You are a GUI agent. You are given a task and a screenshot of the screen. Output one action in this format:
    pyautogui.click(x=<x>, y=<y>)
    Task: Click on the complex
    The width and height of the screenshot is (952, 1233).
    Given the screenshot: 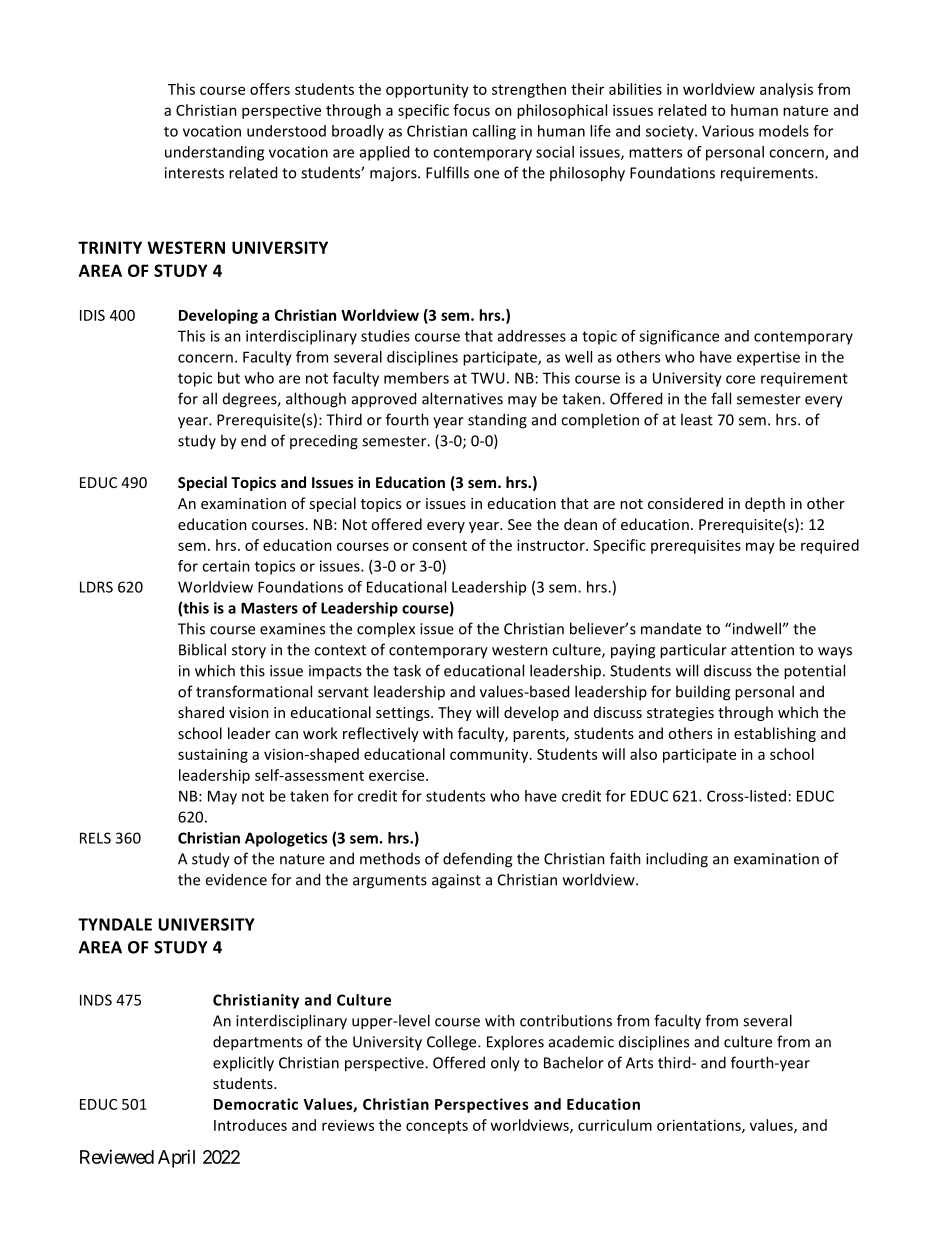 What is the action you would take?
    pyautogui.click(x=386, y=629)
